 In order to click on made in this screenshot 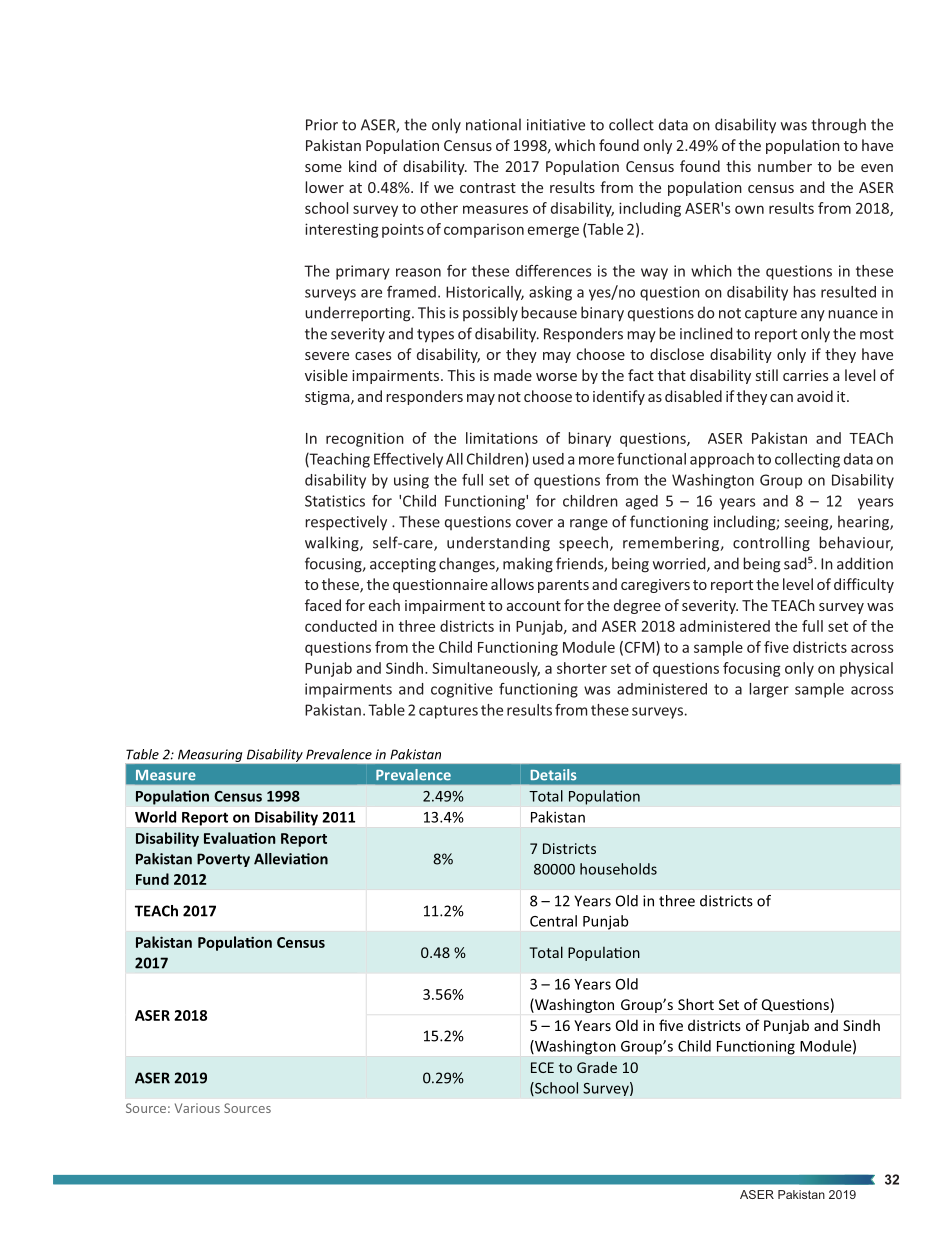, I will do `click(513, 375)`.
